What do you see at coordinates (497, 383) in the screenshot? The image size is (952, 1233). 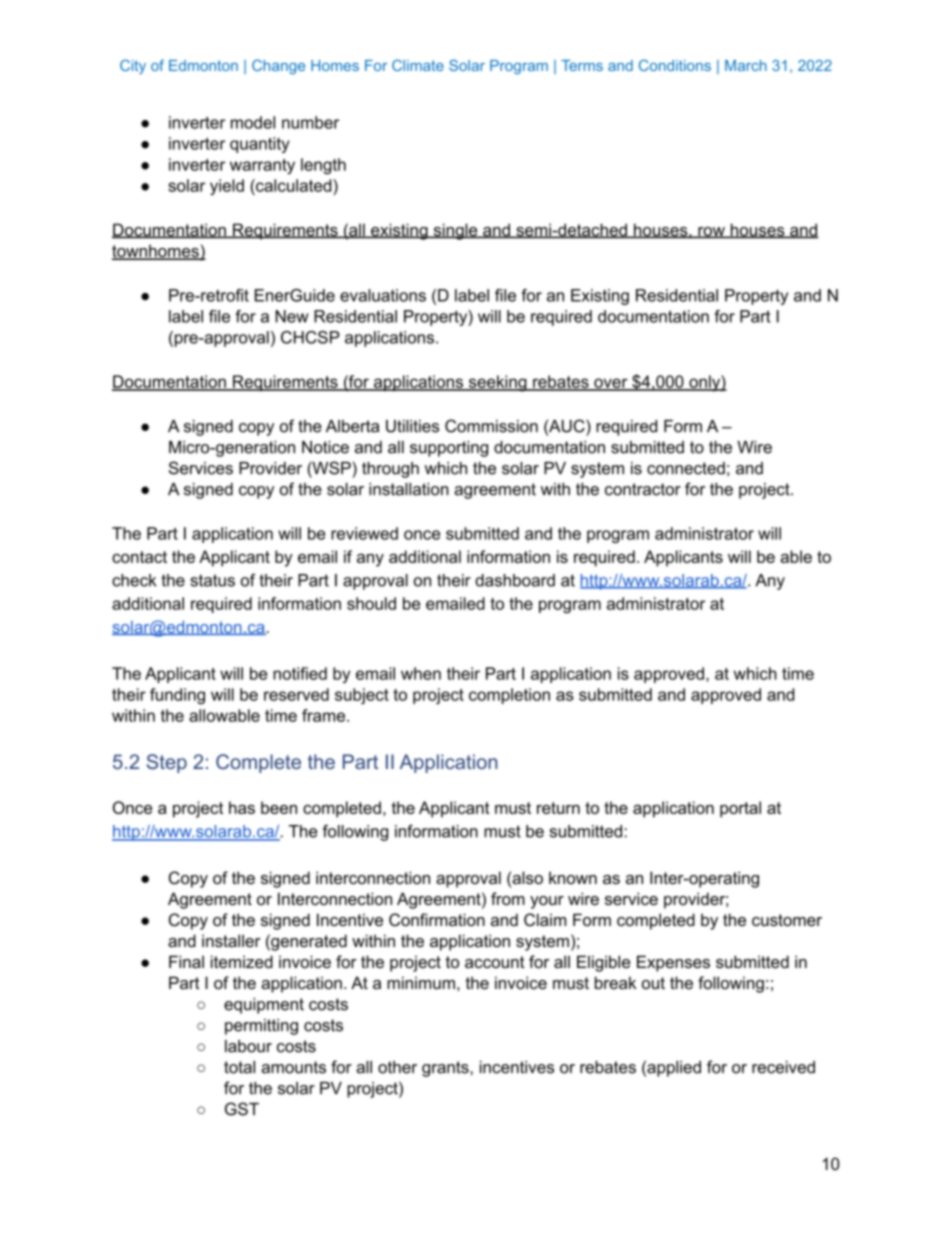 I see `seeking` at bounding box center [497, 383].
